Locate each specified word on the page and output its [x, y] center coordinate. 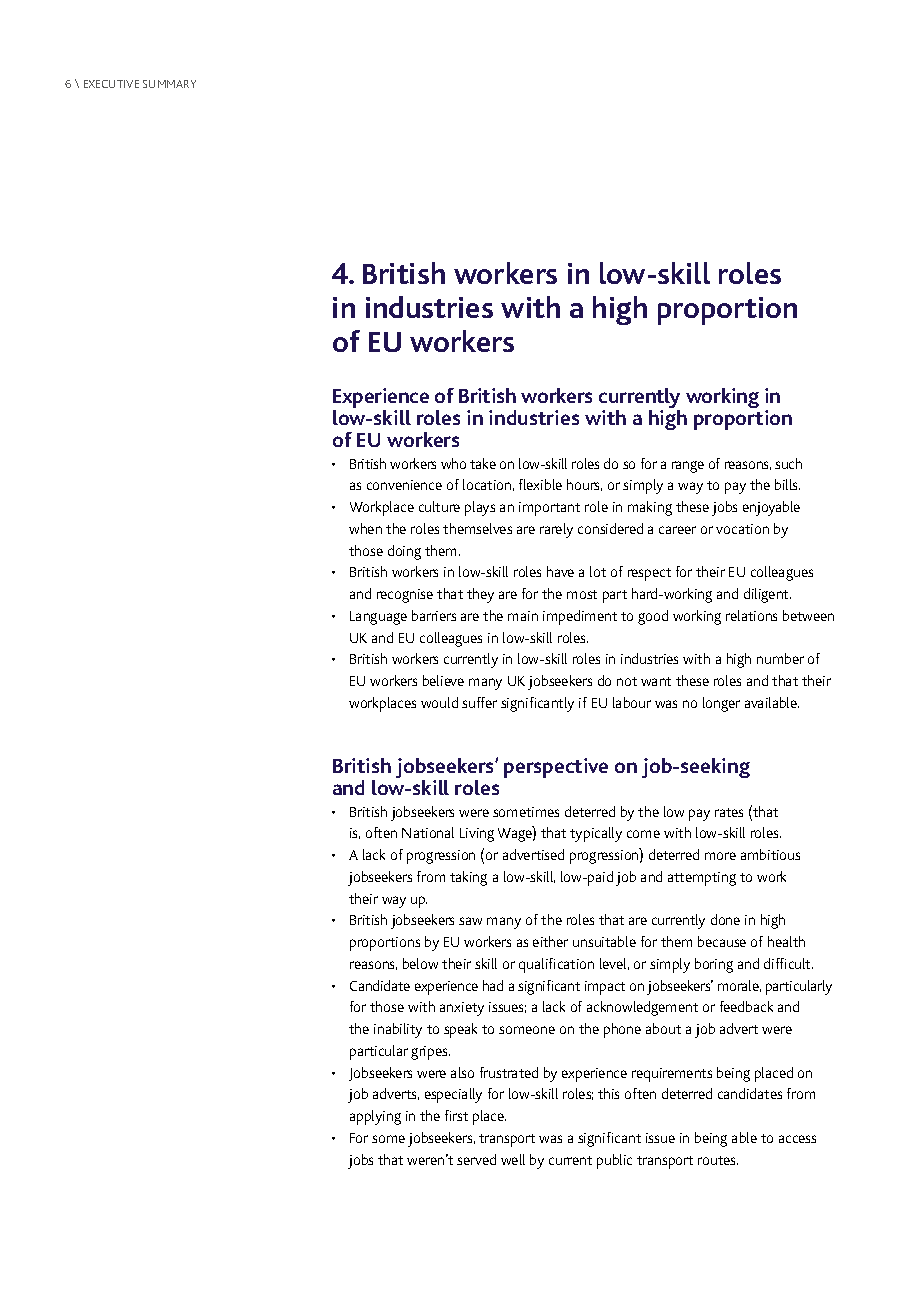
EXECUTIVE [111, 84]
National [428, 832]
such [788, 463]
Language [378, 618]
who [453, 463]
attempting [702, 879]
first [456, 1115]
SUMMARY [169, 84]
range [688, 467]
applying [375, 1117]
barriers [434, 615]
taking [468, 878]
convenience [404, 485]
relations [751, 615]
